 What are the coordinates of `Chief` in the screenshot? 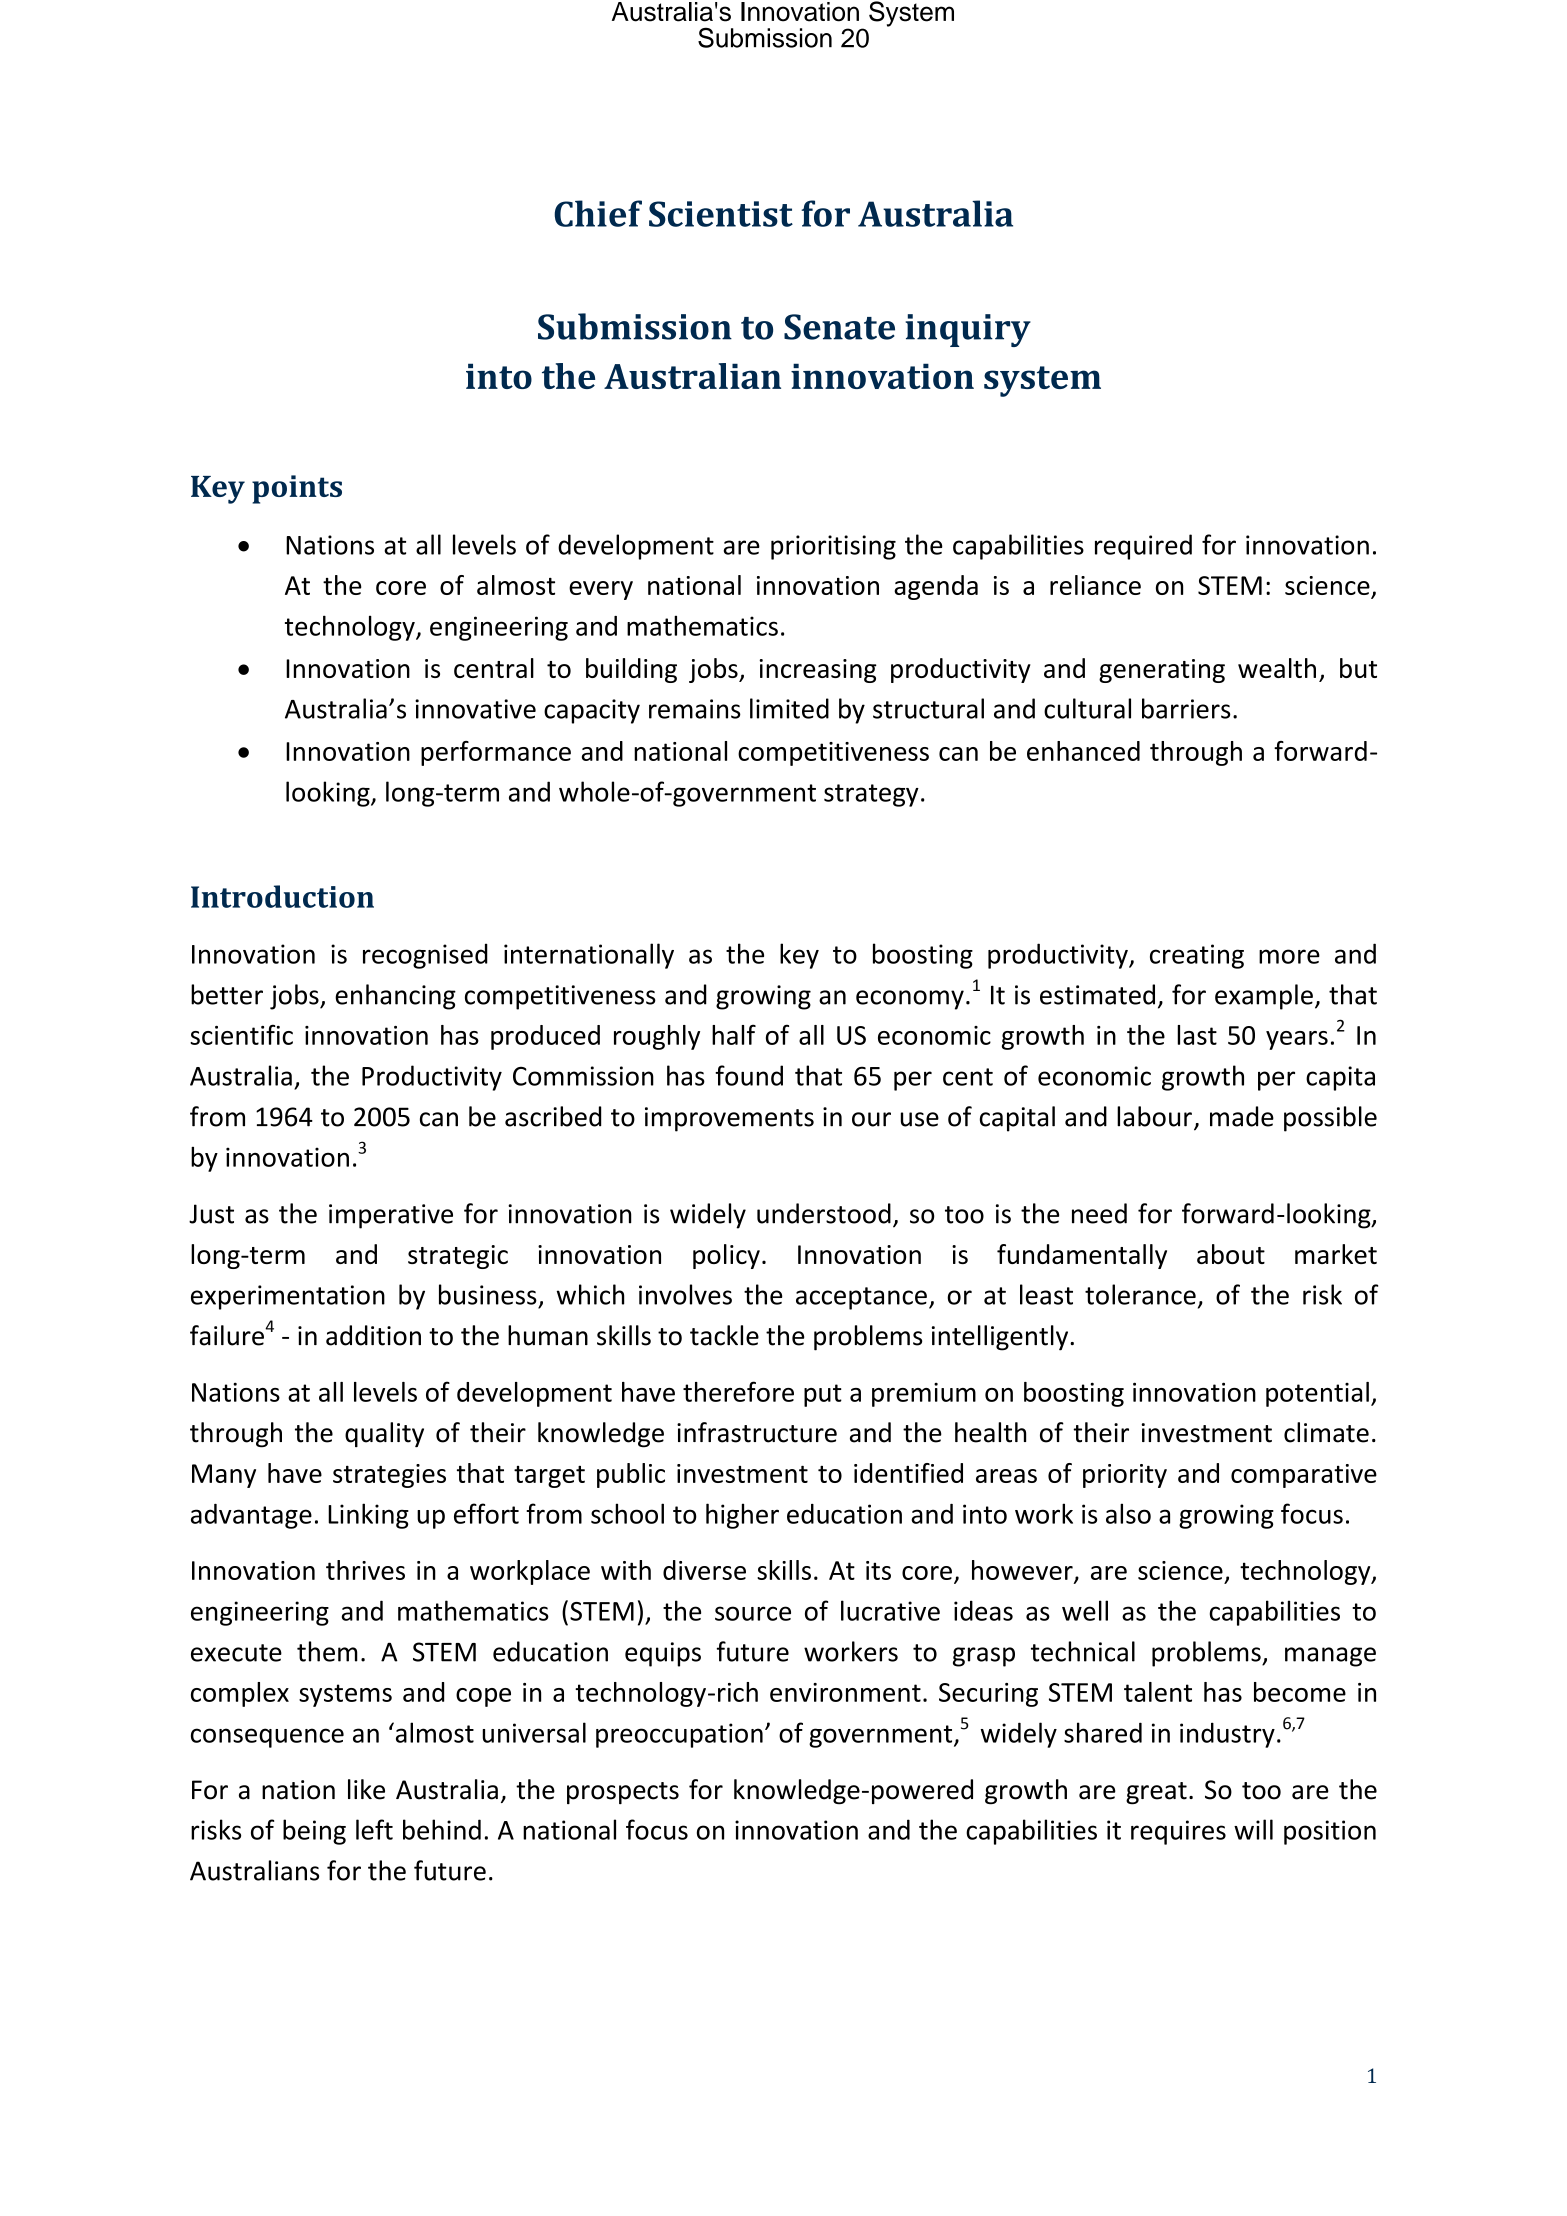 It's located at (598, 213).
